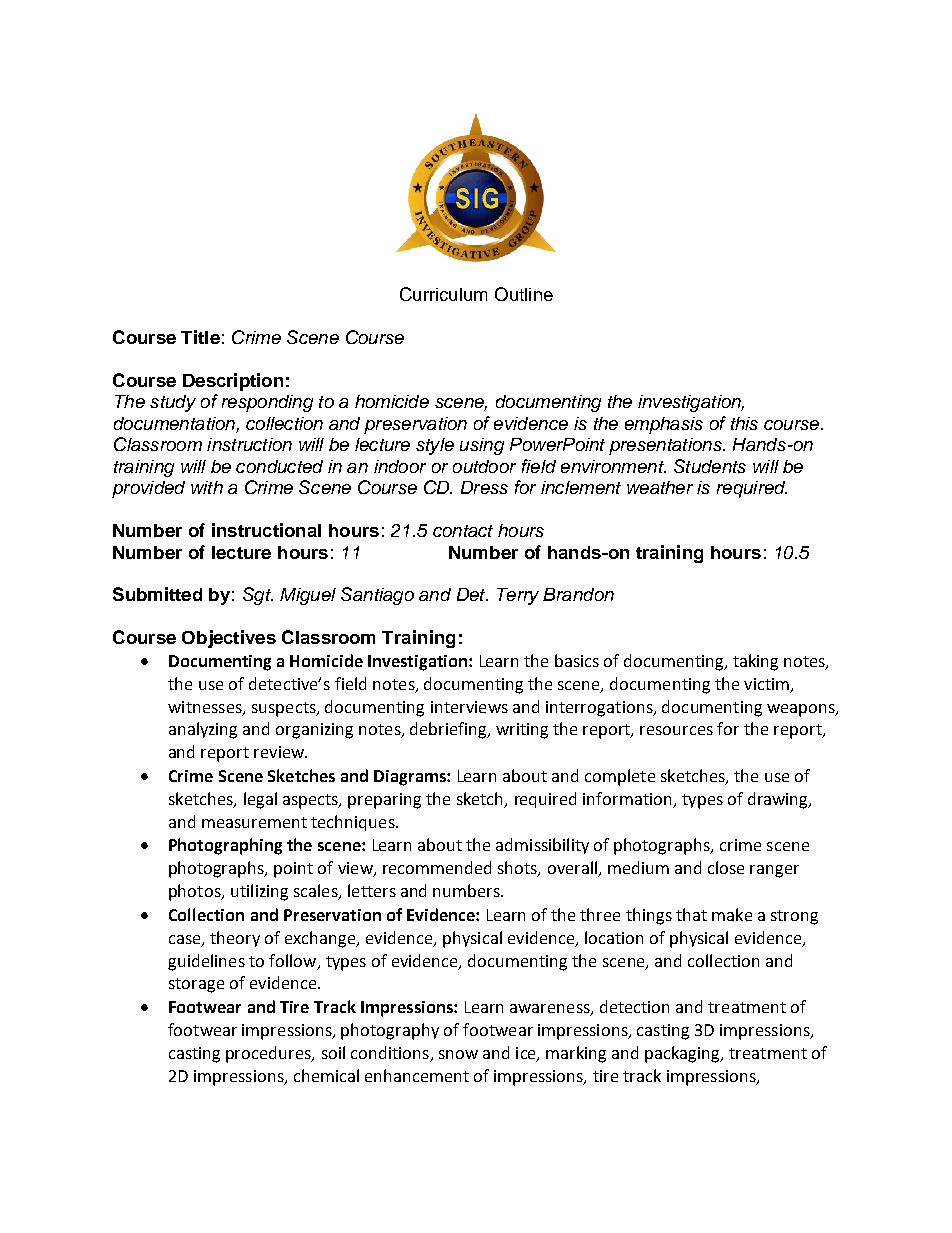 Image resolution: width=952 pixels, height=1233 pixels. Describe the element at coordinates (206, 708) in the screenshot. I see `witnesses` at that location.
